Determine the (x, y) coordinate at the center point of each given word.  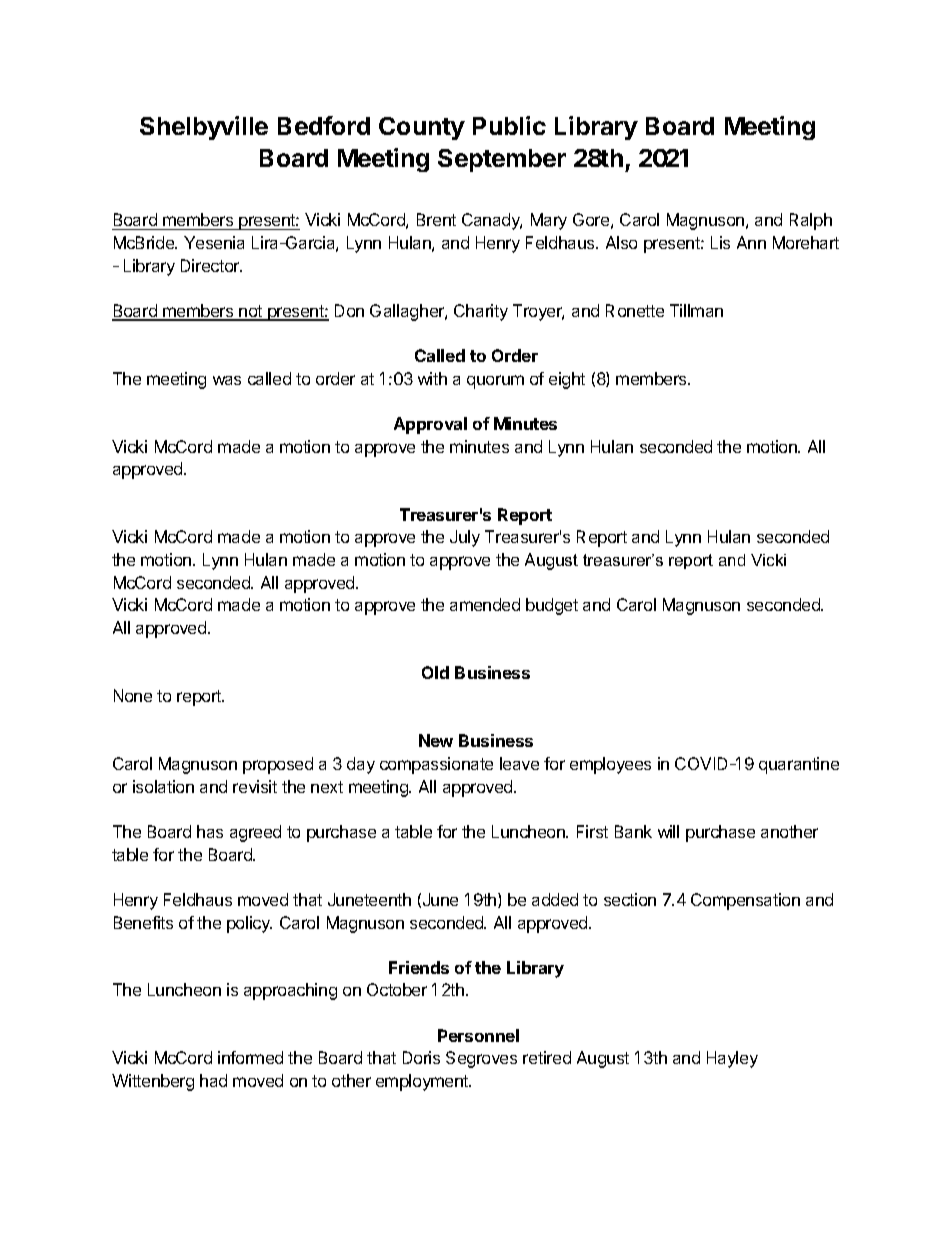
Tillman (696, 310)
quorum (495, 382)
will (668, 831)
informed (250, 1057)
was (227, 380)
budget (552, 606)
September (502, 160)
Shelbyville (204, 128)
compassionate (436, 765)
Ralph (811, 221)
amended (485, 604)
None (133, 695)
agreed (255, 833)
